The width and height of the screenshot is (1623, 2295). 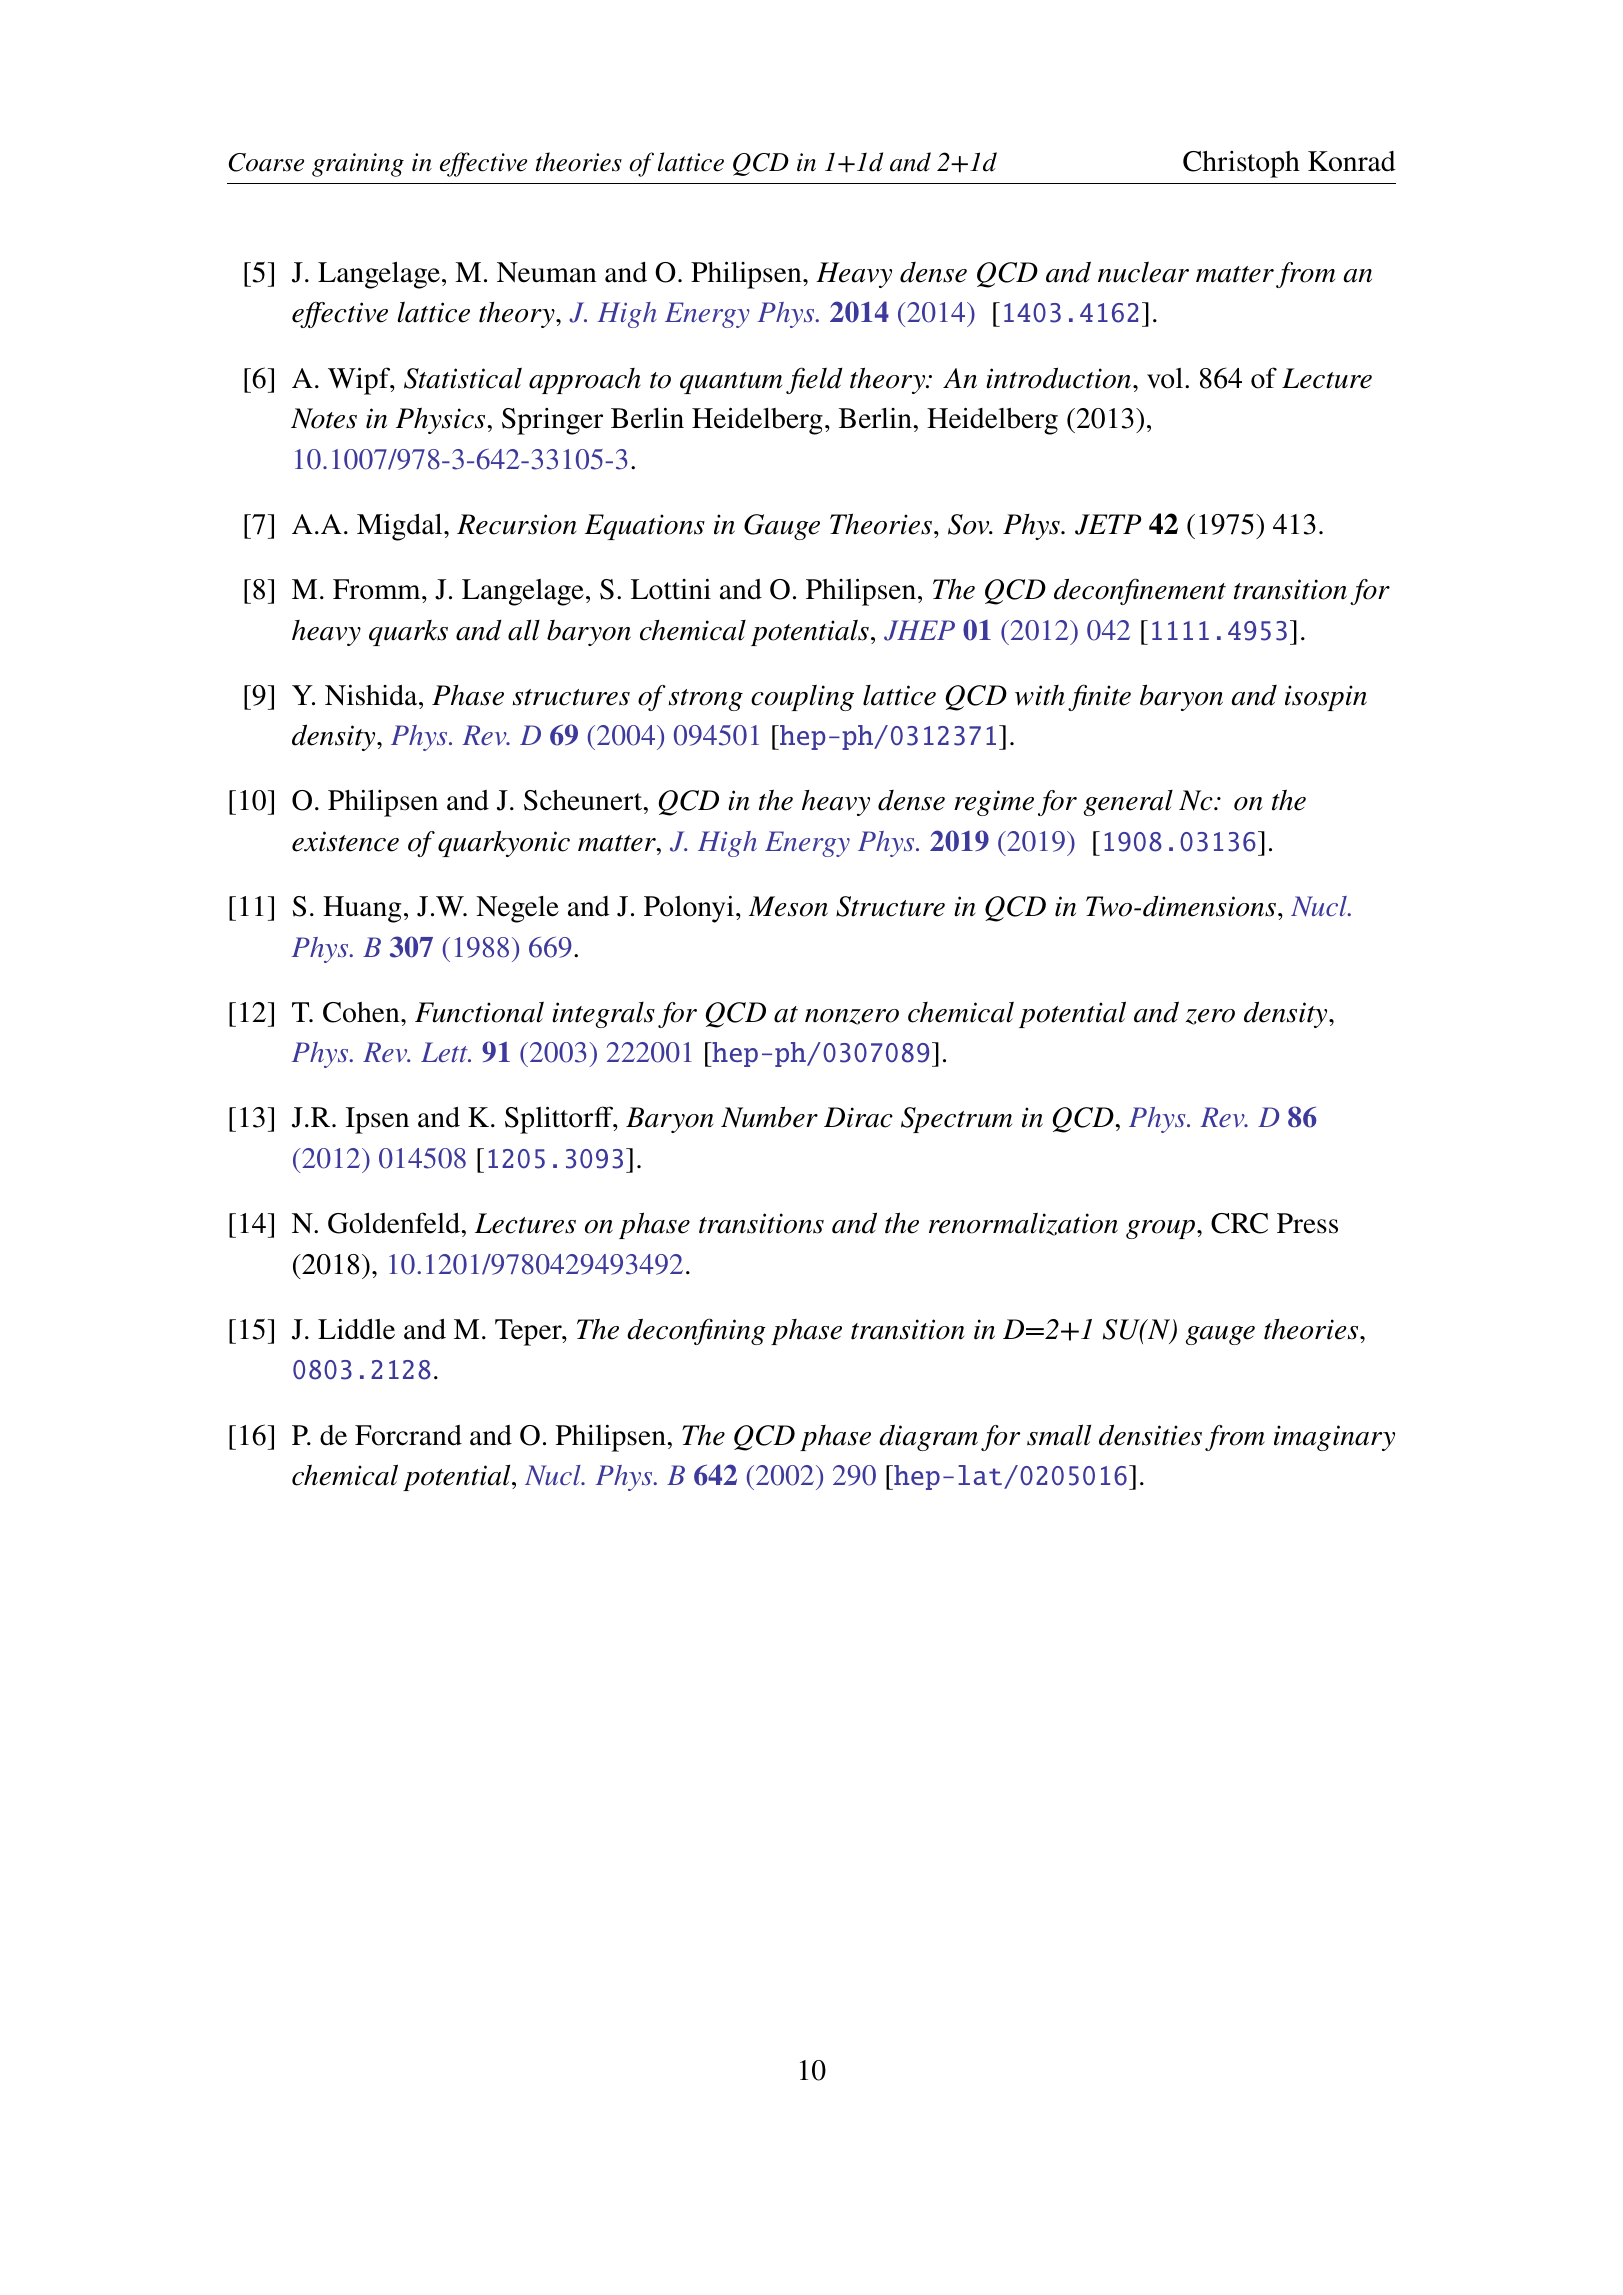 I want to click on densities, so click(x=1150, y=1435).
